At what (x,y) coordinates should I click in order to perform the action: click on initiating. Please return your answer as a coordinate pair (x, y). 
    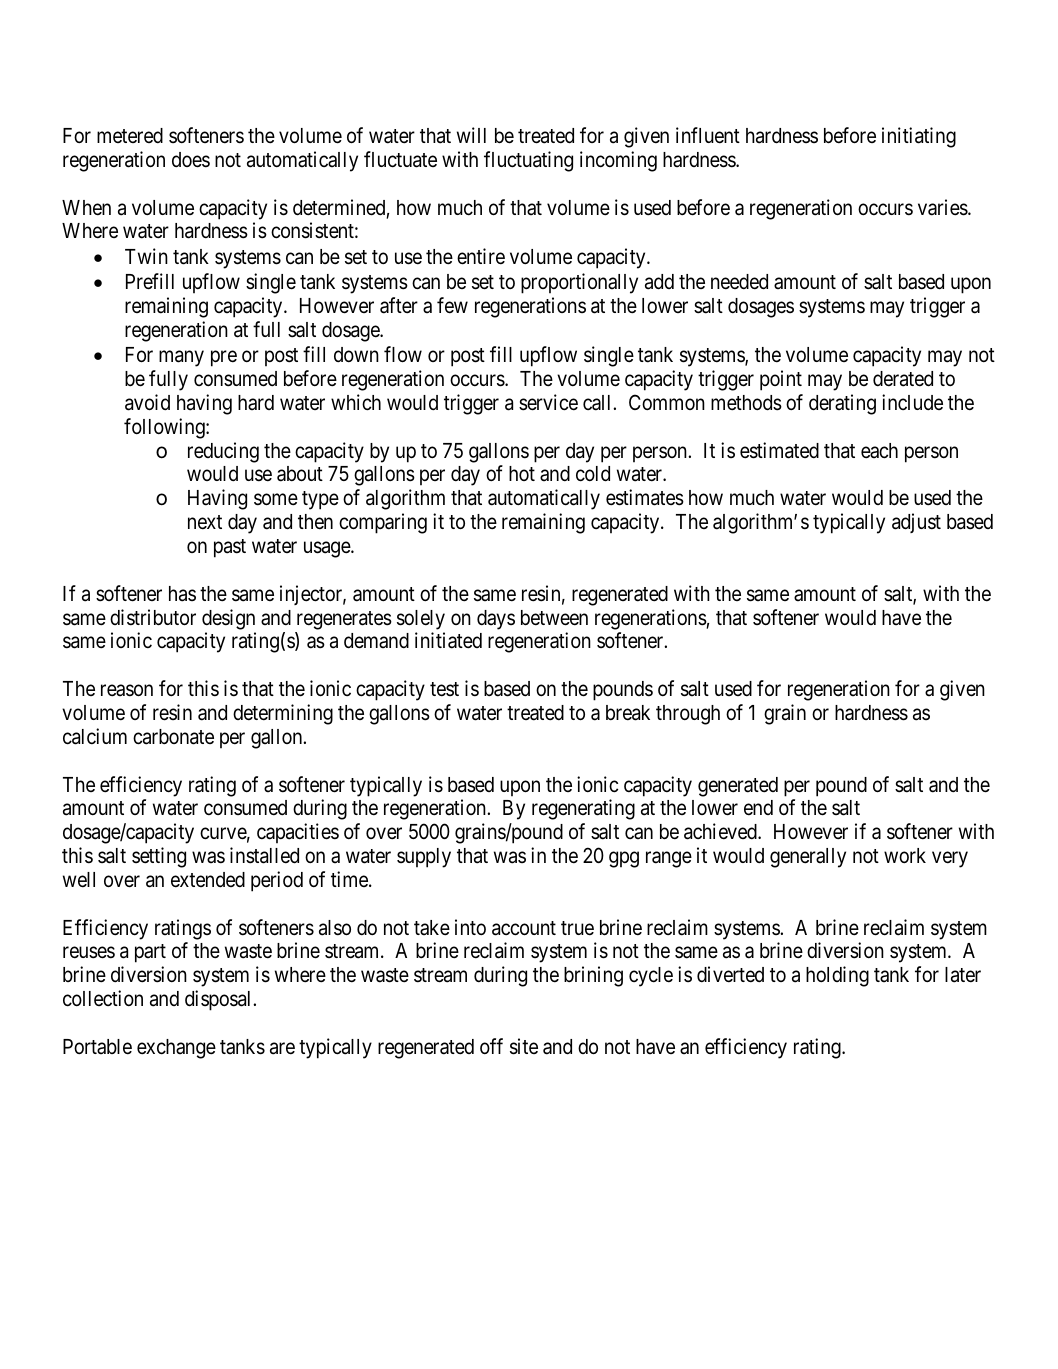
    Looking at the image, I should click on (919, 137).
